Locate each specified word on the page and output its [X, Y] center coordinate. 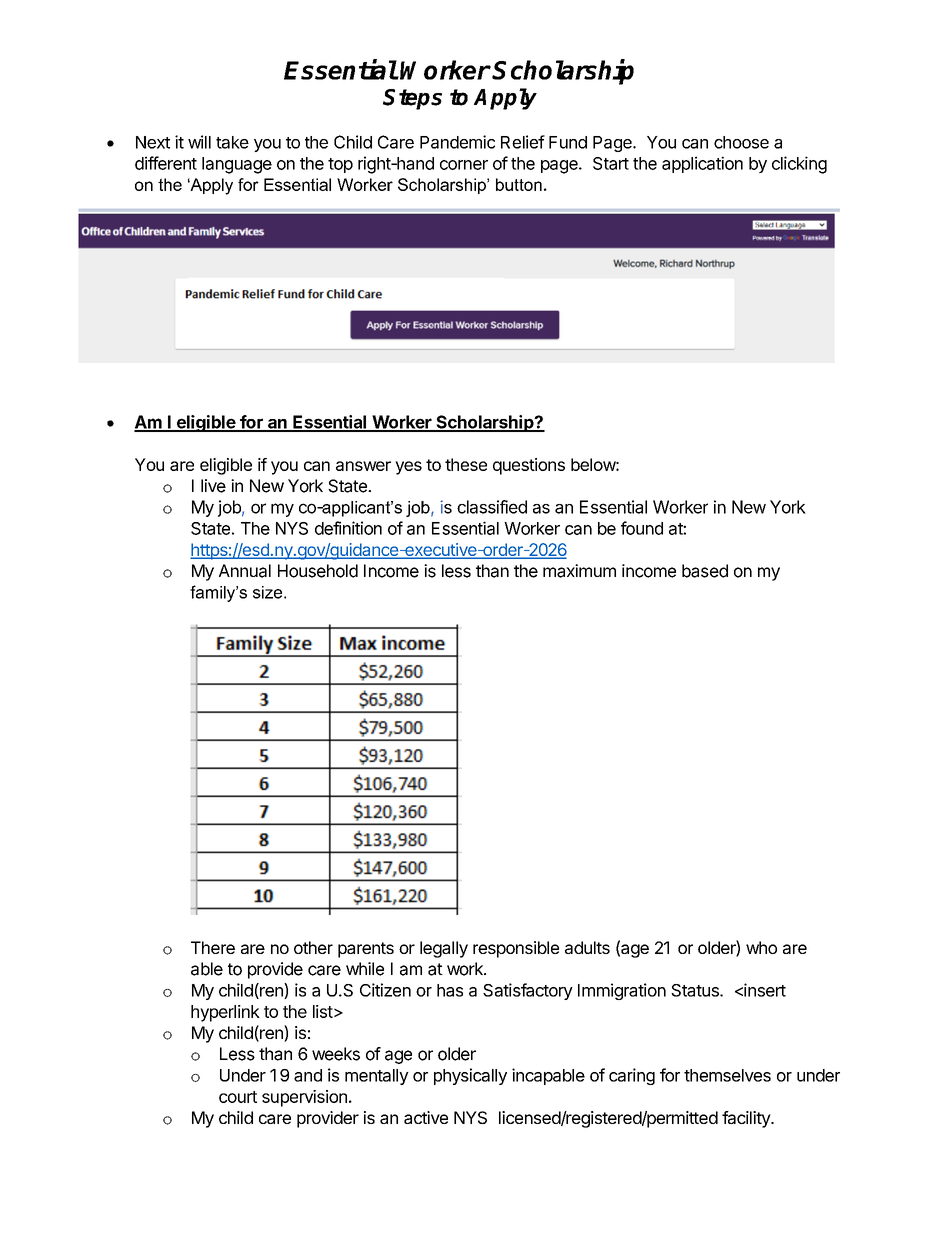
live [213, 486]
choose [741, 142]
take [232, 142]
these [466, 464]
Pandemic [457, 142]
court [238, 1097]
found [642, 528]
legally [444, 949]
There [213, 947]
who [761, 947]
